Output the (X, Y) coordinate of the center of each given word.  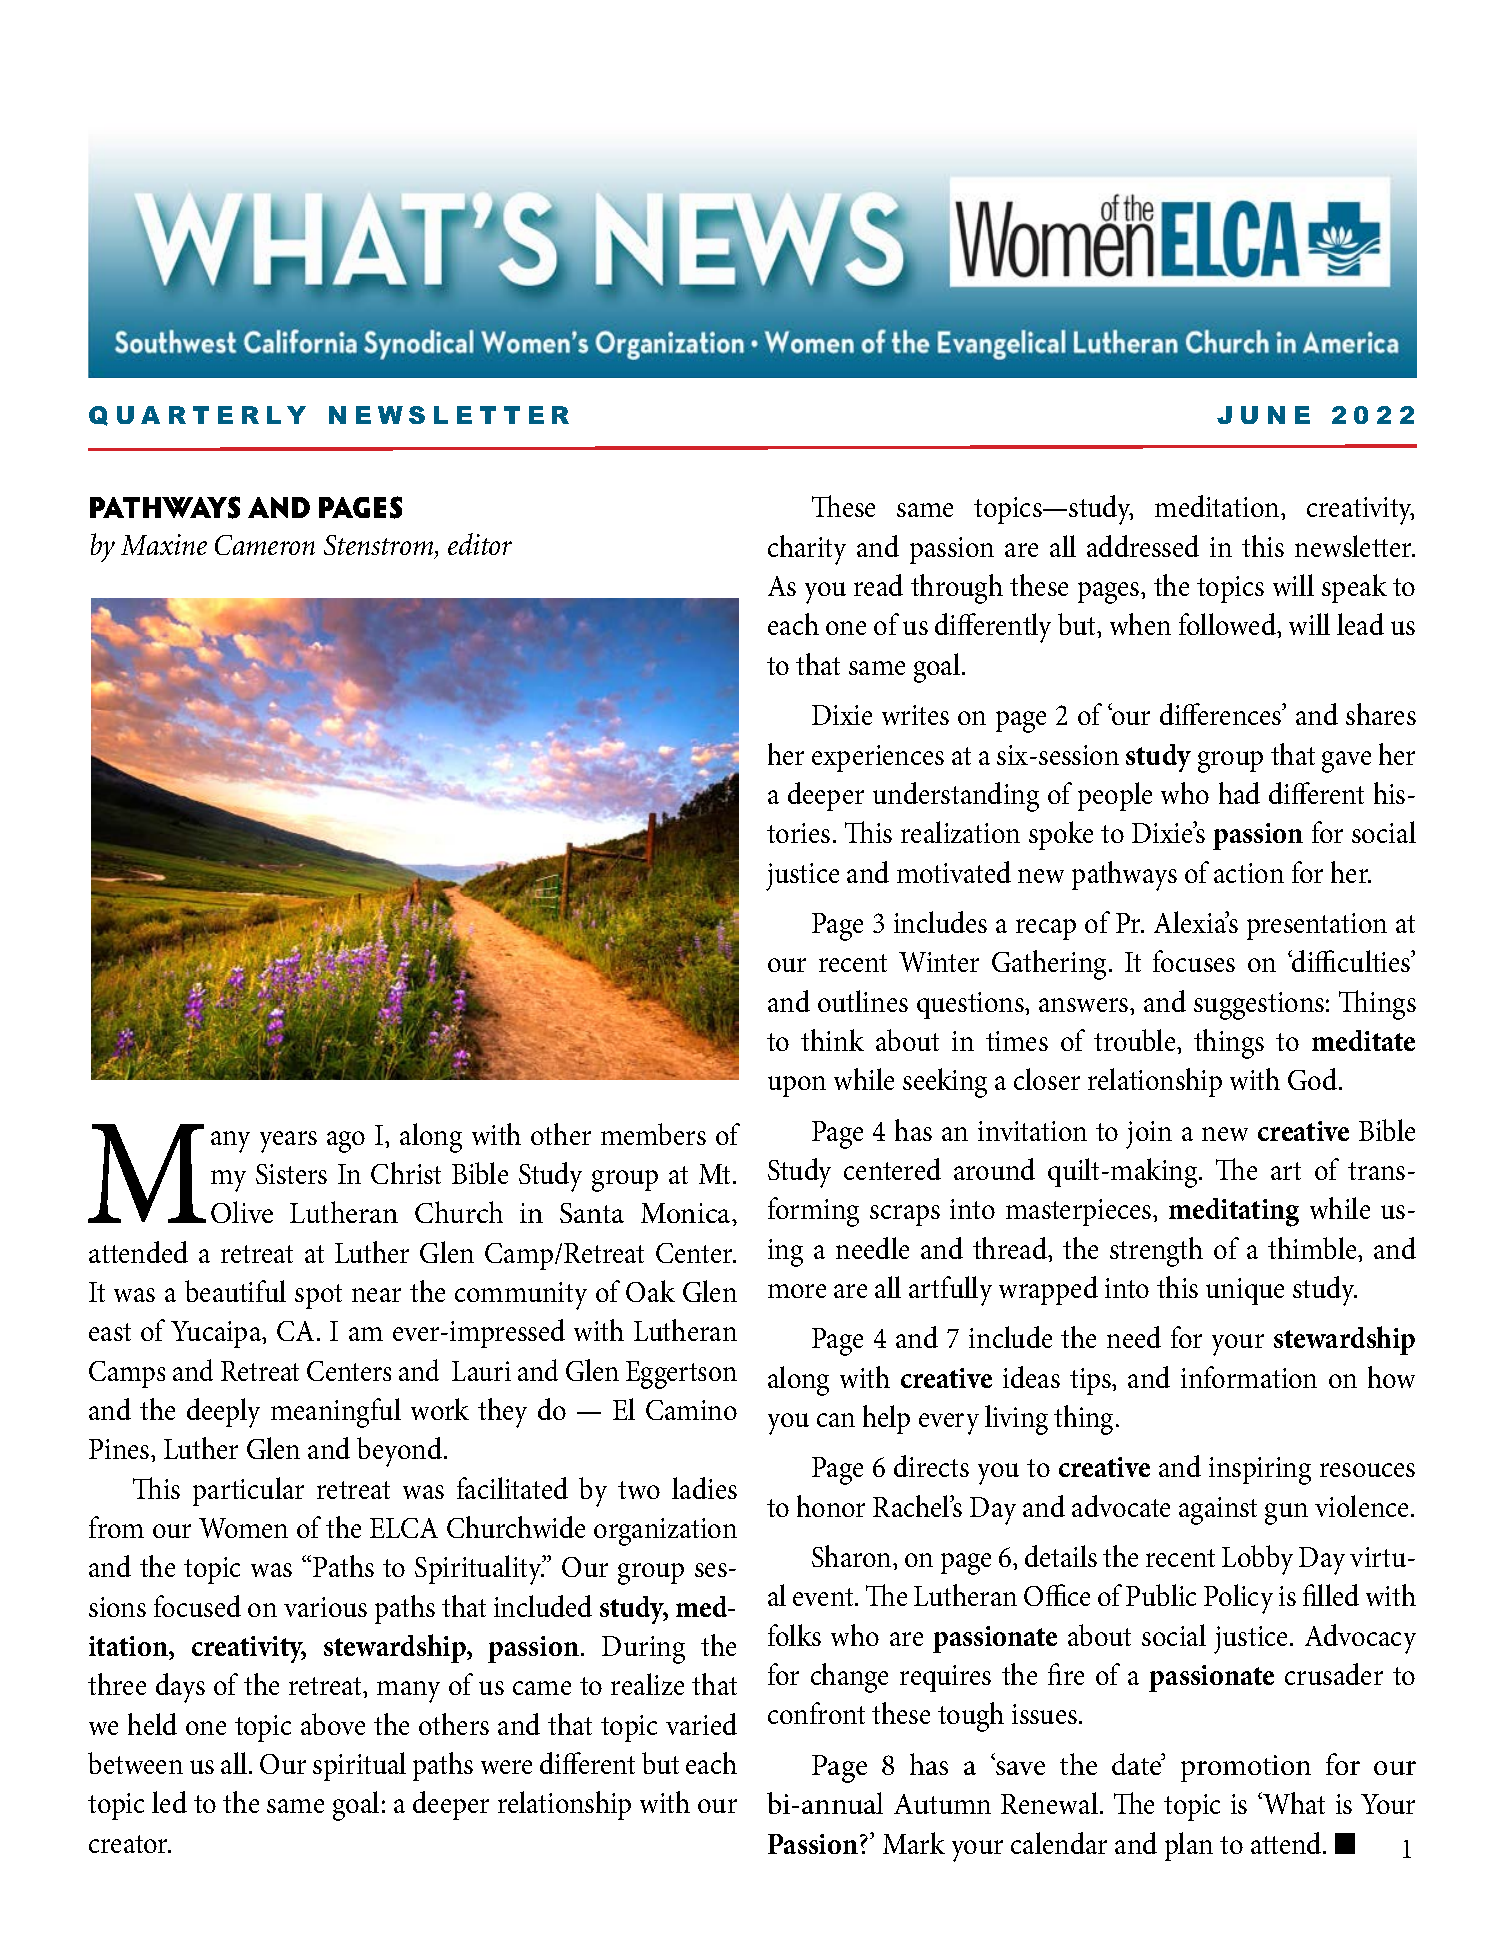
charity (807, 550)
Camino (691, 1410)
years (288, 1142)
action (1249, 873)
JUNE (1263, 415)
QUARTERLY (197, 416)
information (1249, 1377)
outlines (863, 1001)
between (135, 1763)
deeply (223, 1413)
